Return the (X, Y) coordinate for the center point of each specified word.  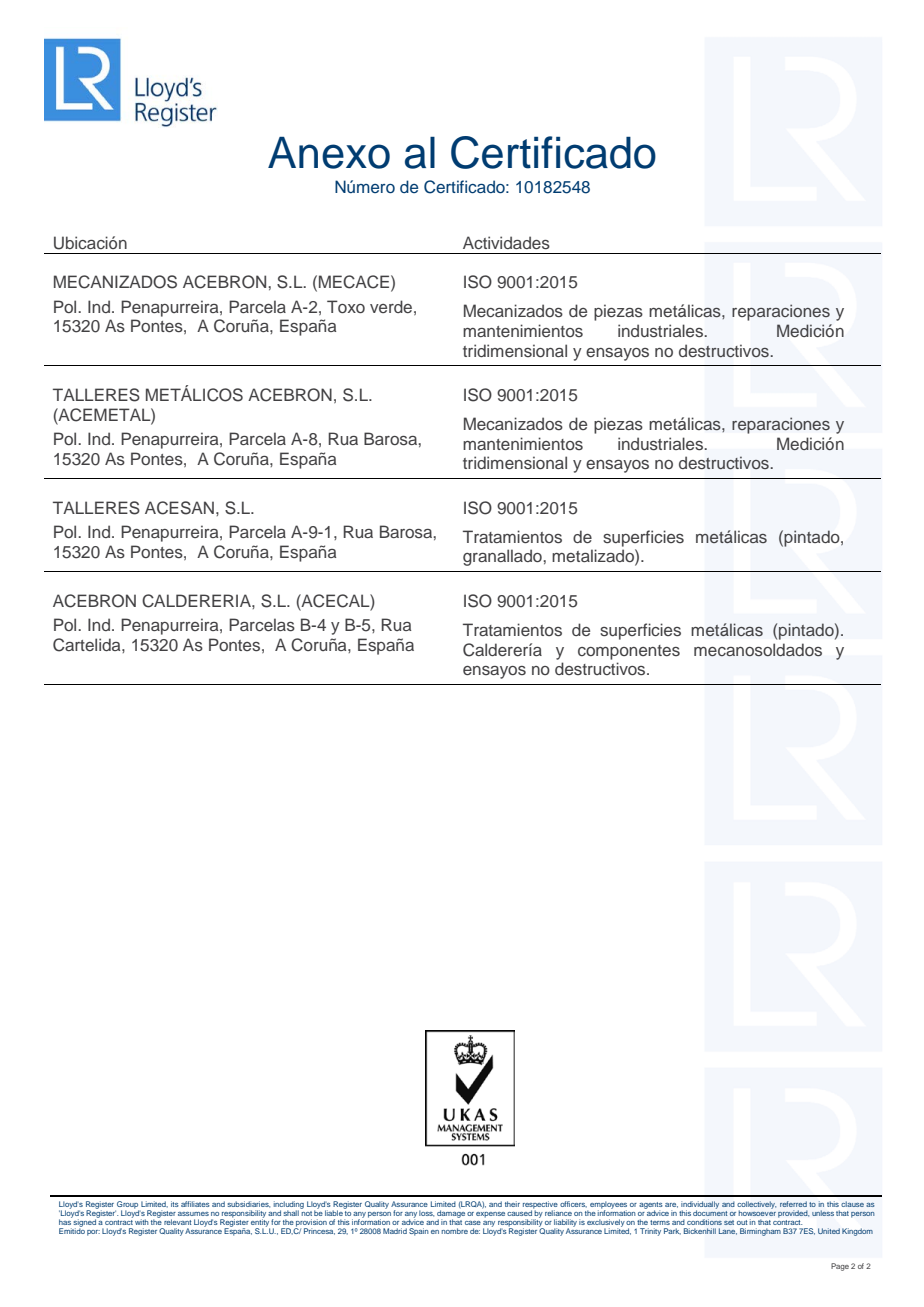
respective (540, 1206)
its (175, 1204)
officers (573, 1204)
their (512, 1204)
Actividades (506, 242)
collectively (756, 1206)
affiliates (195, 1204)
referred (793, 1204)
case (473, 1223)
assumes (193, 1214)
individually (700, 1206)
